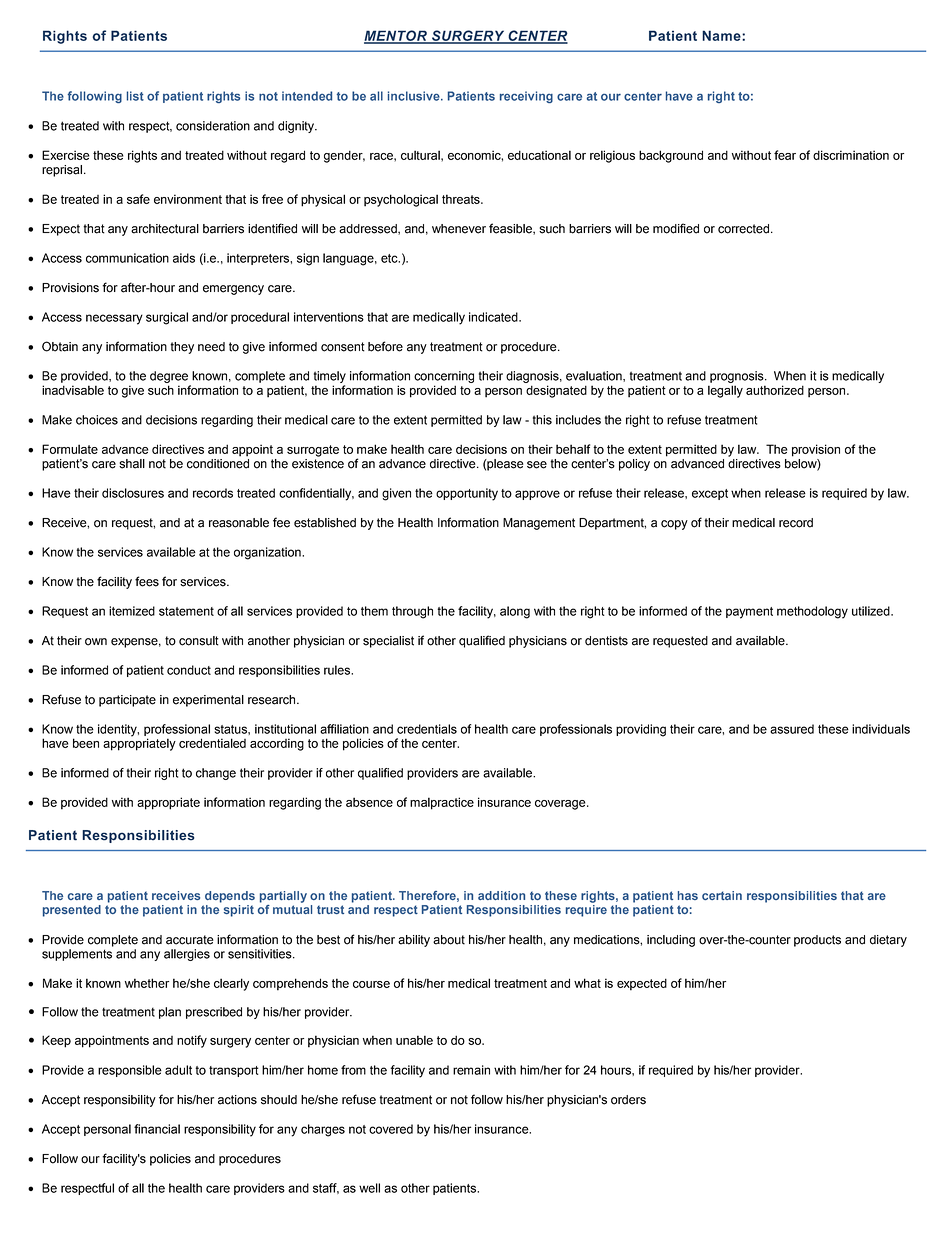 This screenshot has width=952, height=1233. Describe the element at coordinates (369, 1188) in the screenshot. I see `well` at that location.
